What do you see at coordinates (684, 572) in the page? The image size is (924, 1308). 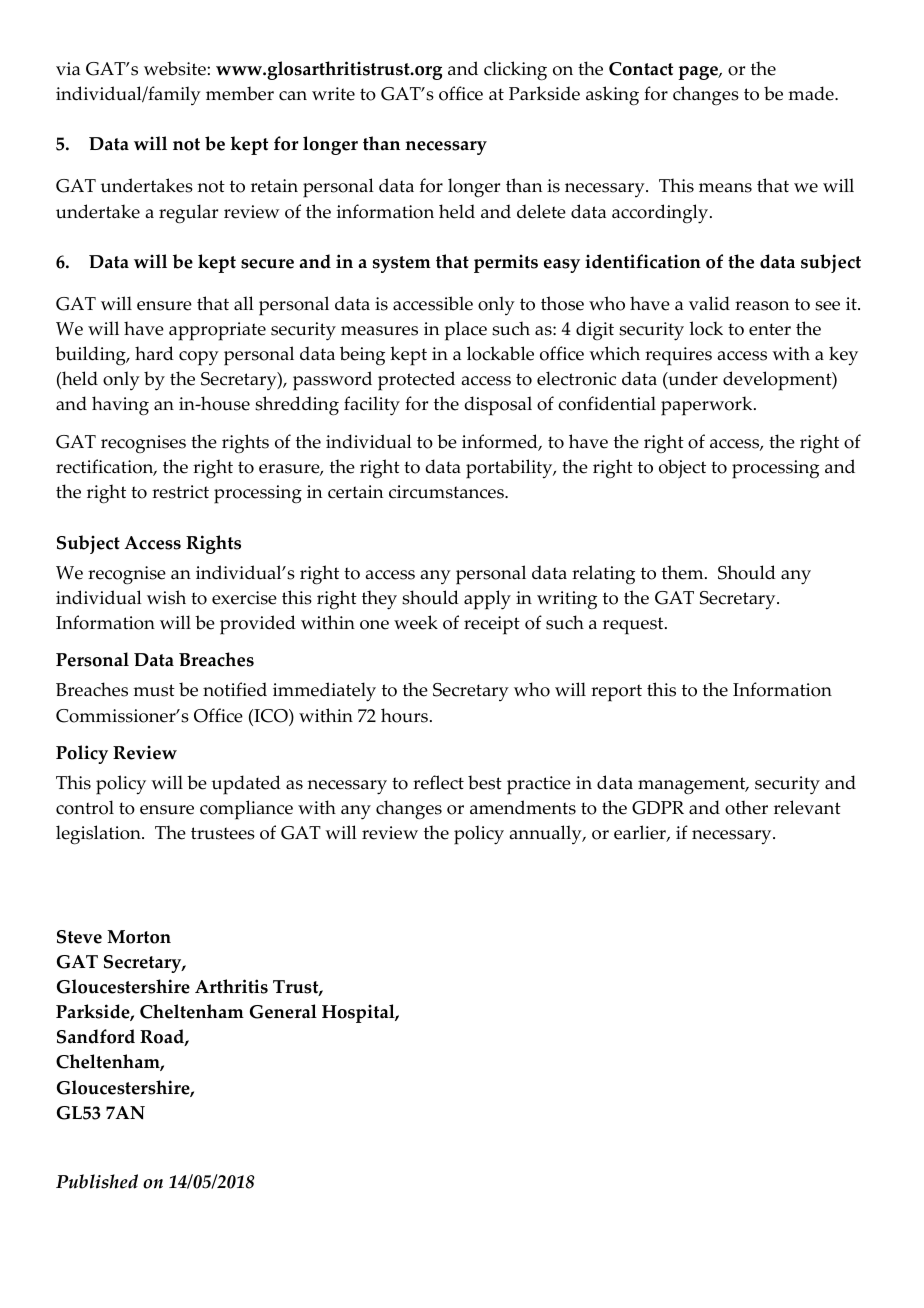 I see `them` at bounding box center [684, 572].
